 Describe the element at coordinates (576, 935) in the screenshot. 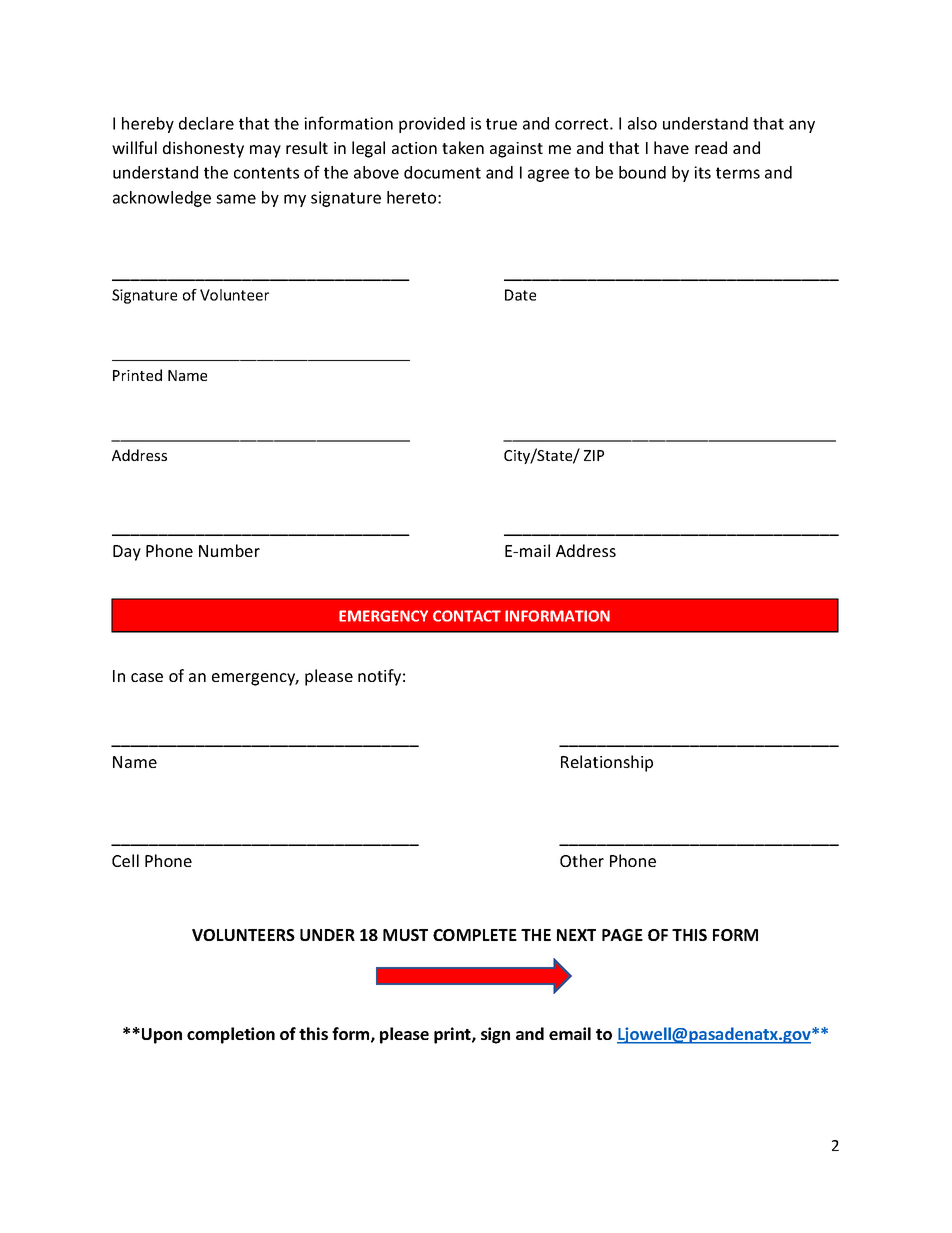

I see `NEXT` at that location.
